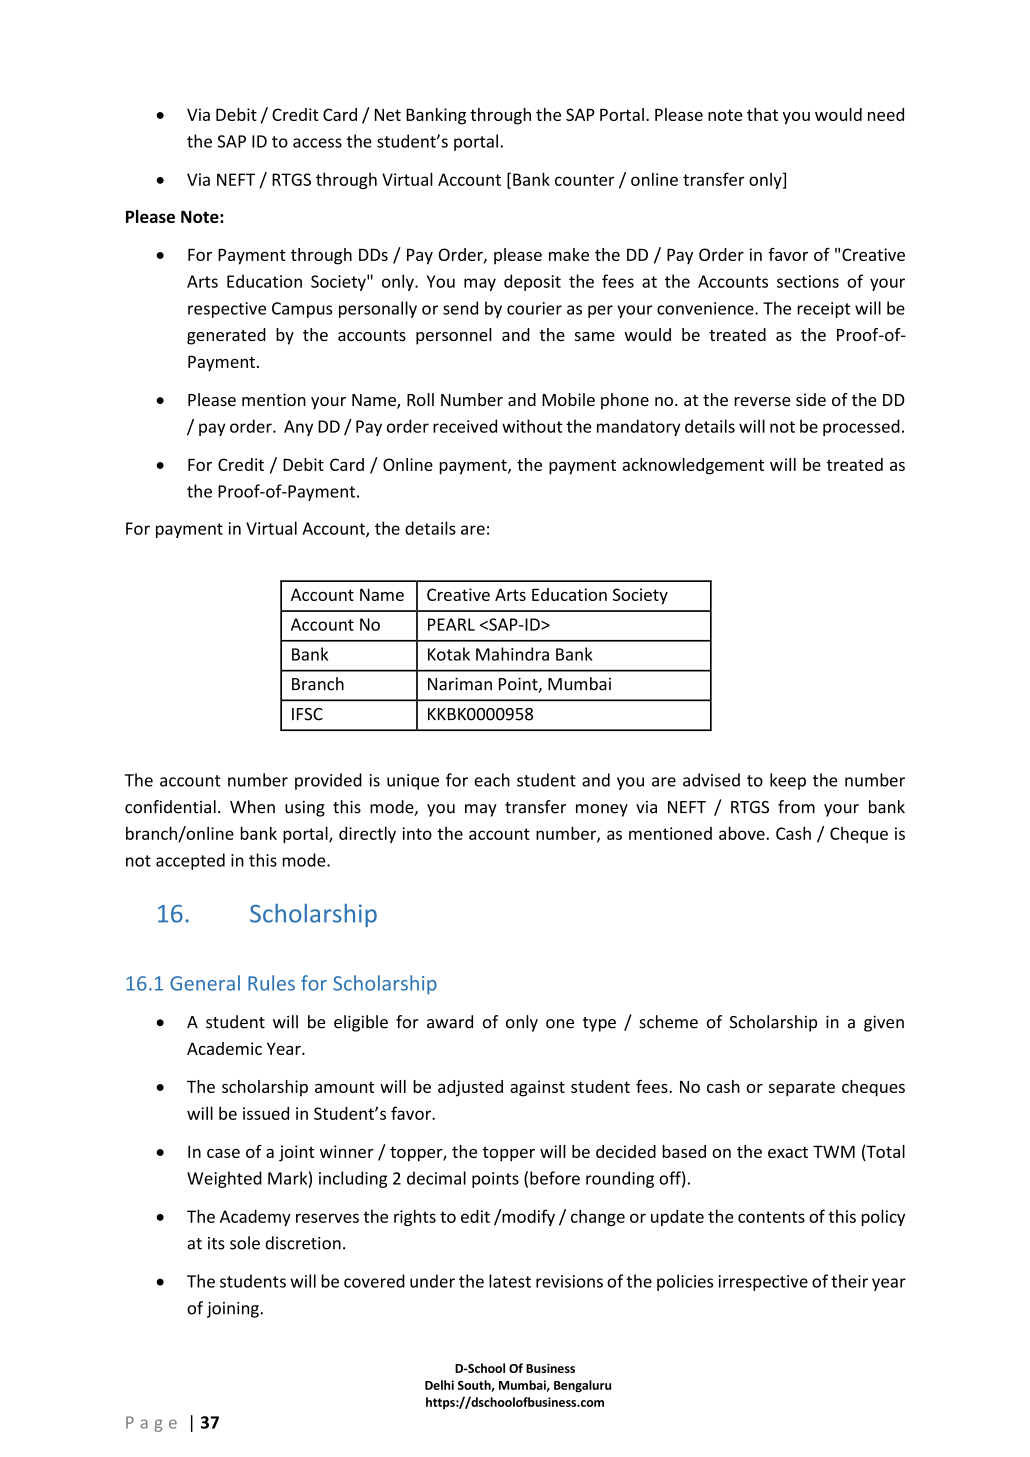 This page has height=1457, width=1030. Describe the element at coordinates (599, 1024) in the page. I see `type` at that location.
